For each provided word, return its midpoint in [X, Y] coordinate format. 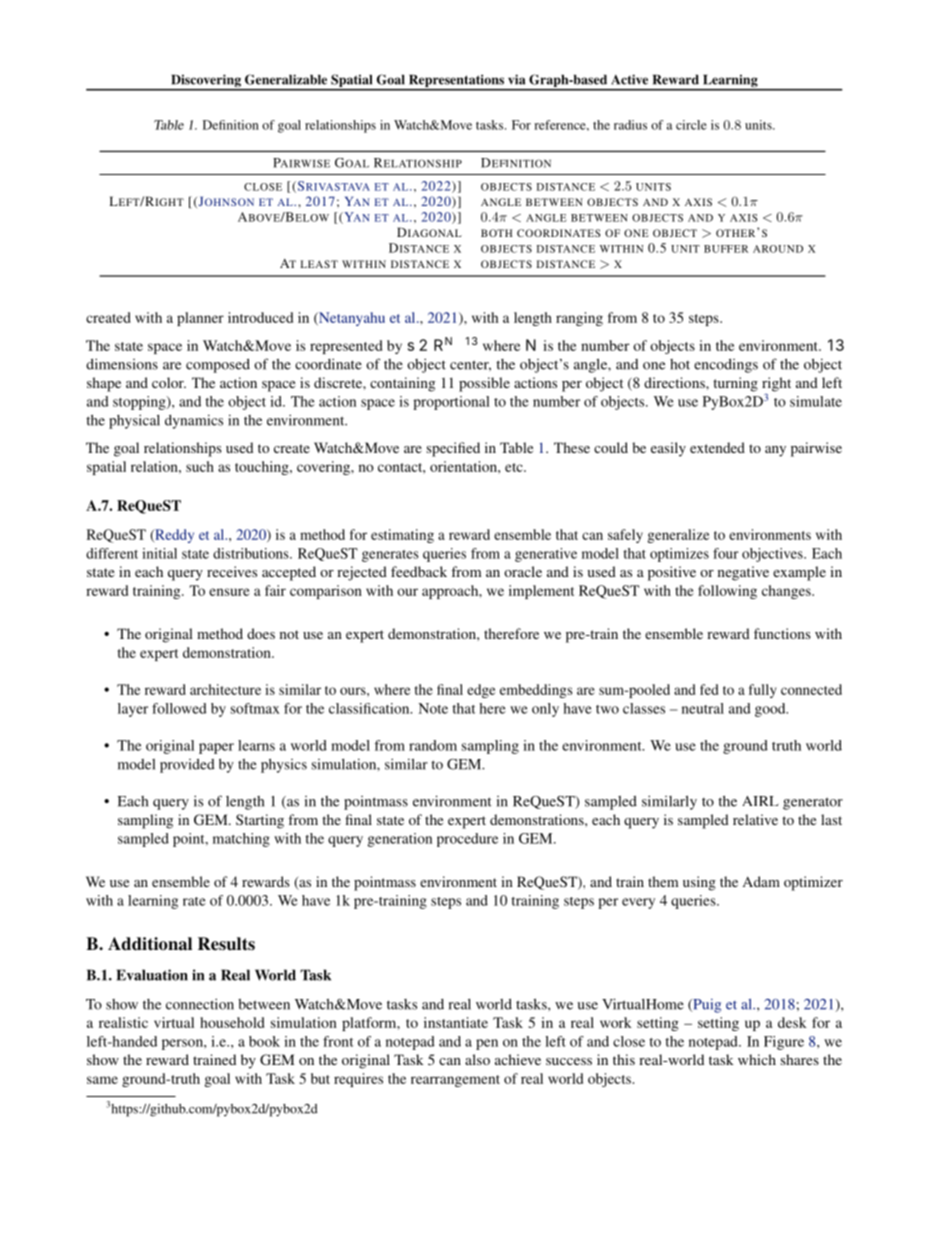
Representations [456, 82]
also [477, 1059]
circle [691, 125]
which [757, 1059]
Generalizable [286, 79]
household [232, 1022]
